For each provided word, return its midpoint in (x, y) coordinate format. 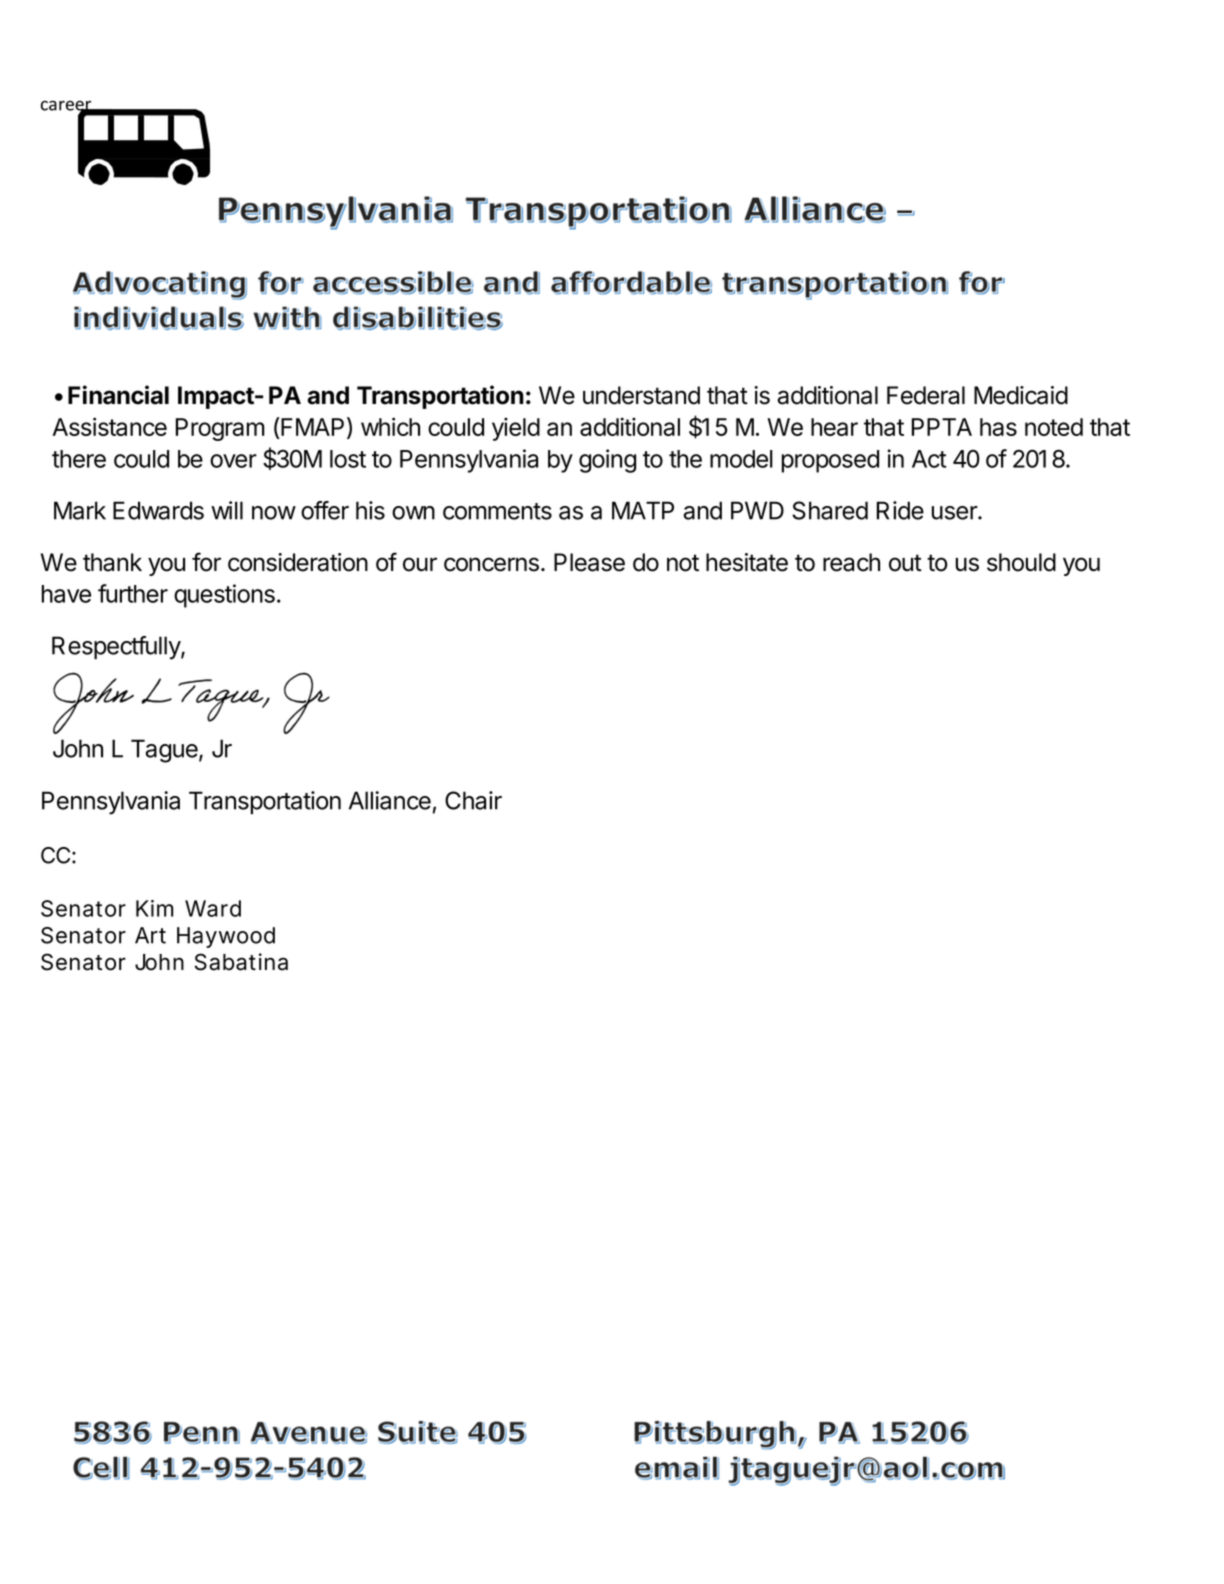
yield (516, 429)
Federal (926, 395)
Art (150, 935)
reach (851, 562)
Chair (473, 800)
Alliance (390, 800)
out (905, 563)
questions (224, 596)
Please (589, 562)
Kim (154, 908)
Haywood (226, 937)
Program (220, 429)
